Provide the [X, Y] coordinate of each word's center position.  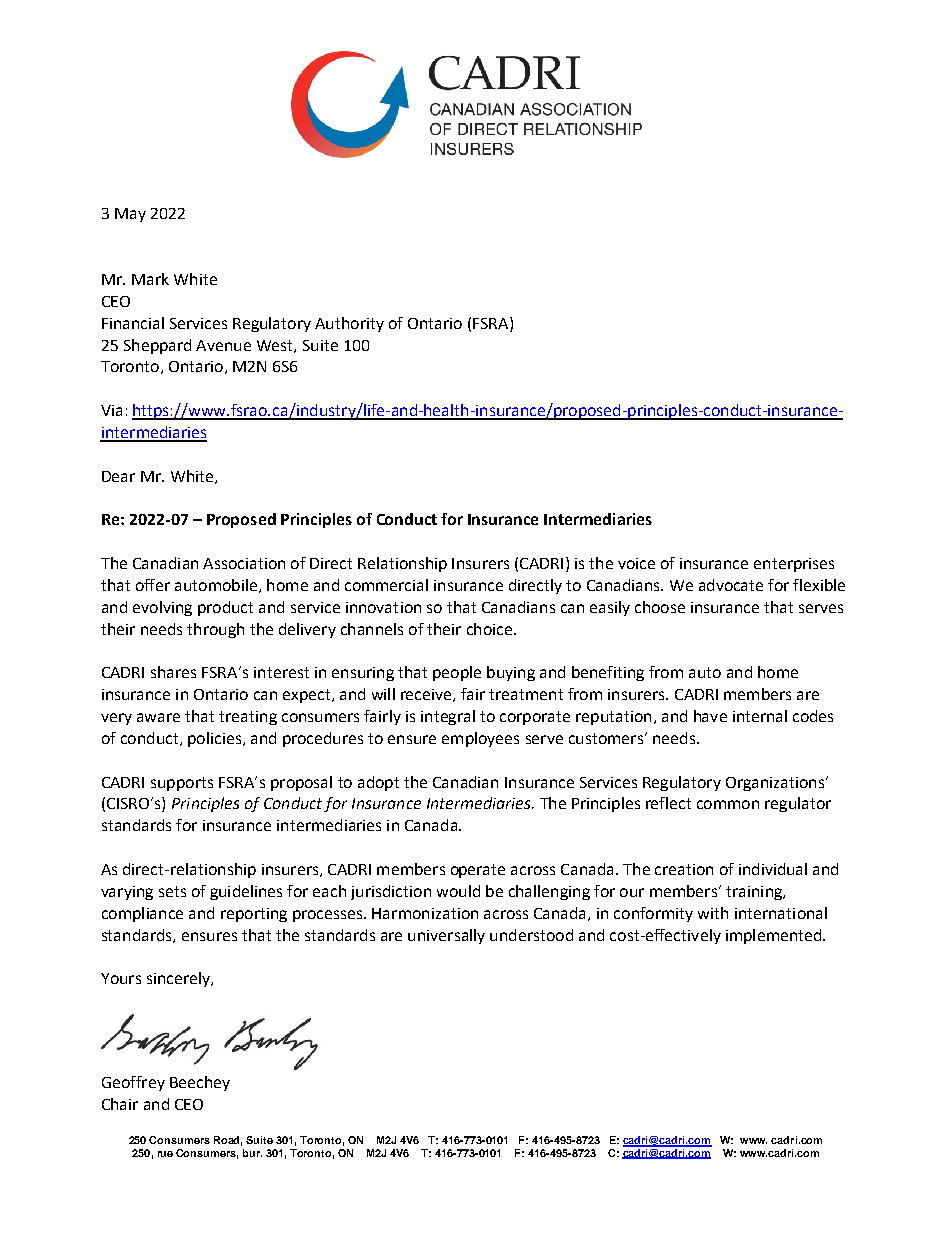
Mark [150, 279]
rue [165, 1154]
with [713, 913]
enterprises [794, 565]
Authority [349, 324]
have [710, 716]
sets [172, 891]
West [276, 346]
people [457, 673]
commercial [386, 585]
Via [111, 410]
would [458, 891]
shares [173, 672]
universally [446, 936]
